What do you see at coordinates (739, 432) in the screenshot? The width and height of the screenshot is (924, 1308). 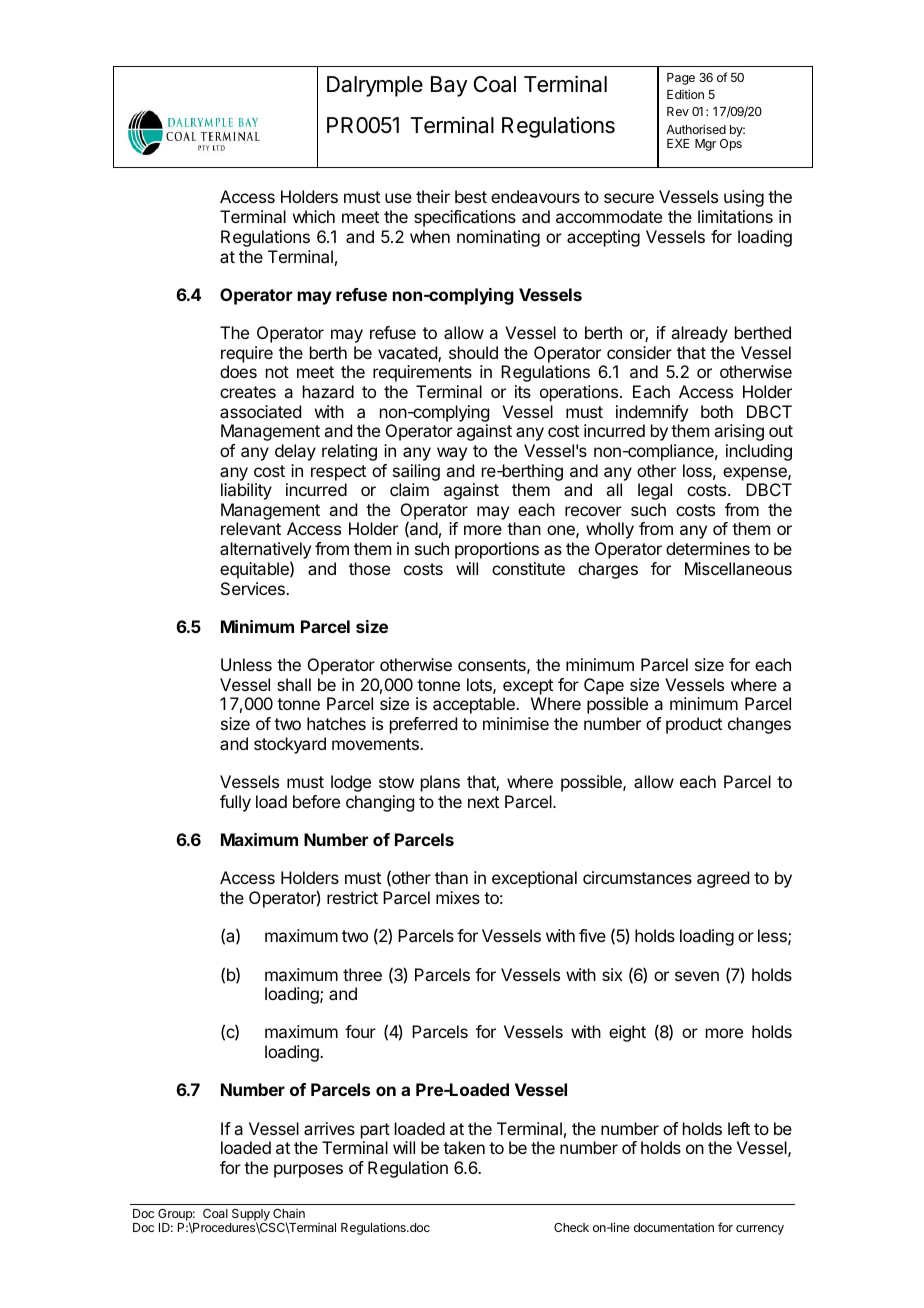 I see `arising` at bounding box center [739, 432].
